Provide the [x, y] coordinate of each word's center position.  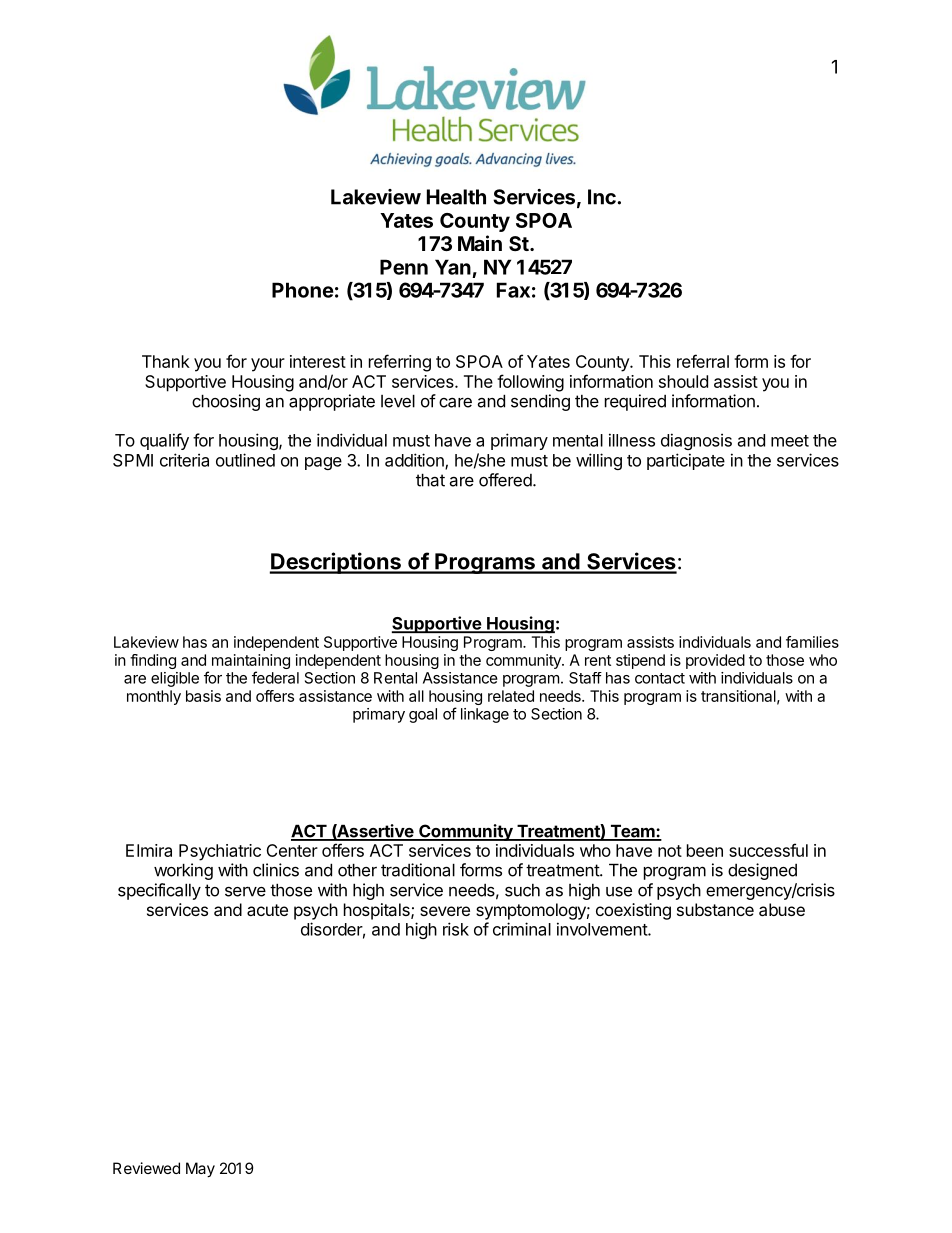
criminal [522, 929]
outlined [245, 460]
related [511, 696]
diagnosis [696, 441]
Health [456, 197]
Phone [303, 290]
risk [456, 929]
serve [245, 891]
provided [715, 661]
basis [203, 696]
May [200, 1170]
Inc [603, 197]
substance [715, 909]
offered [505, 480]
